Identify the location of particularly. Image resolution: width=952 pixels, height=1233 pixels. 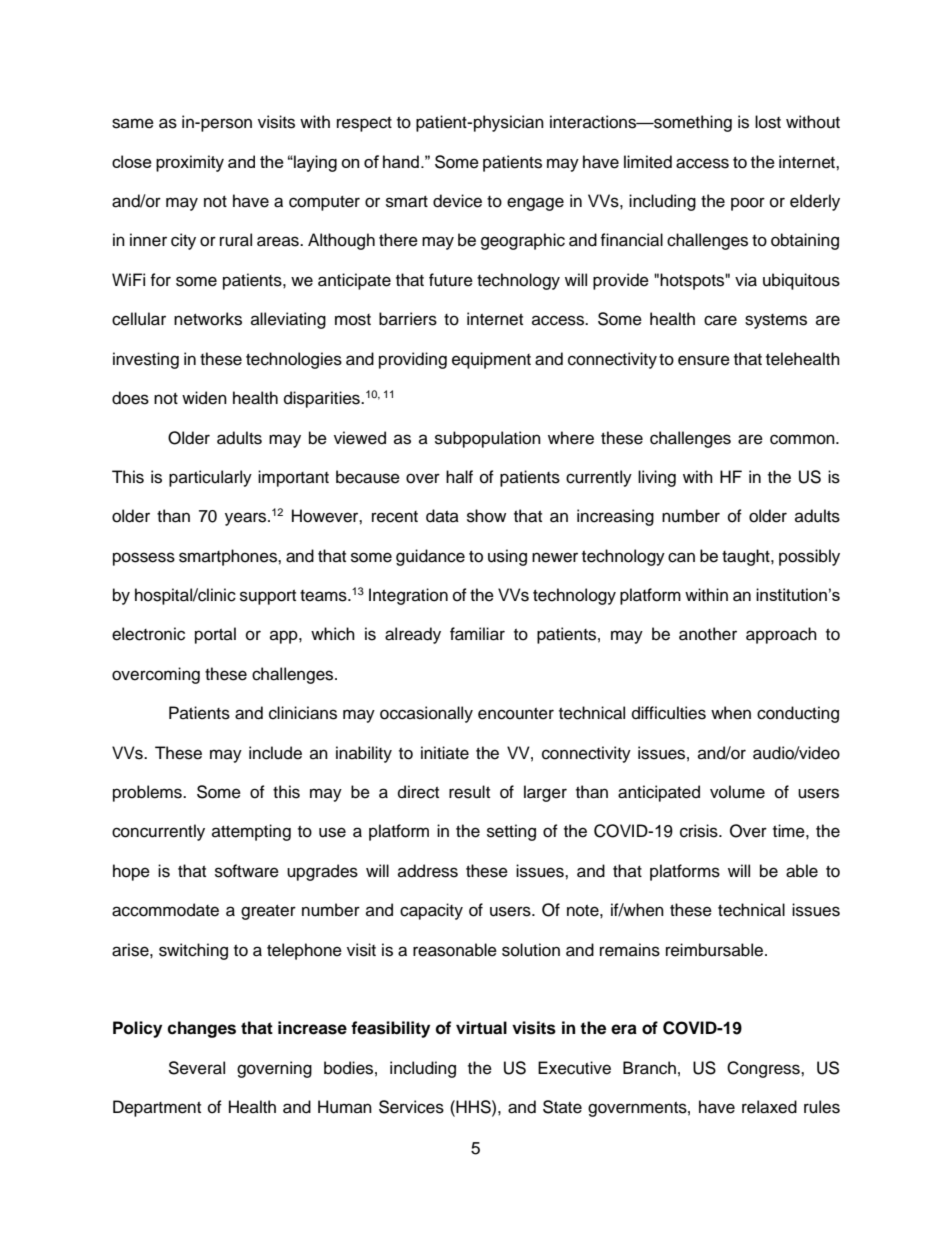
(210, 478).
